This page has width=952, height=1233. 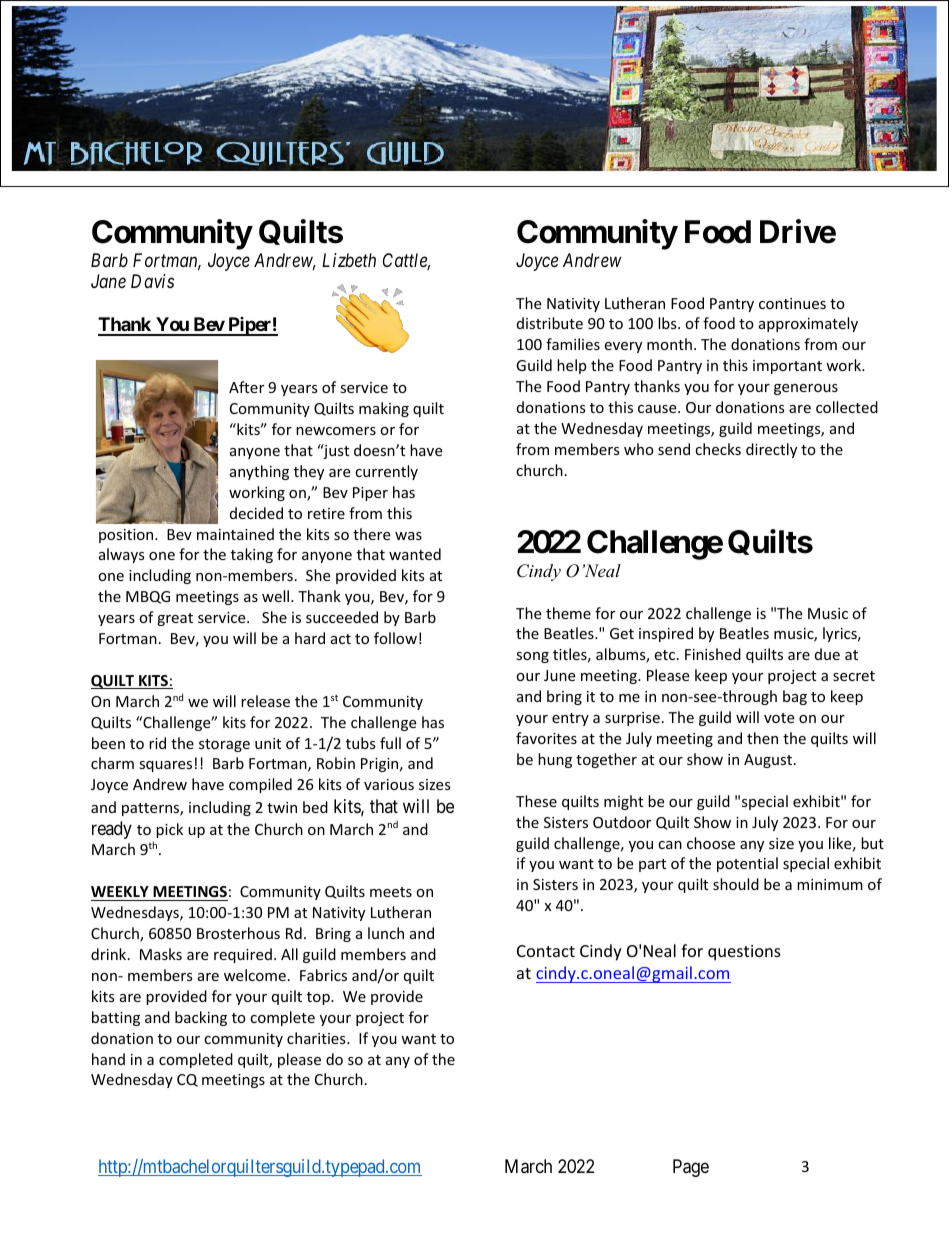 What do you see at coordinates (169, 830) in the page?
I see `pick` at bounding box center [169, 830].
